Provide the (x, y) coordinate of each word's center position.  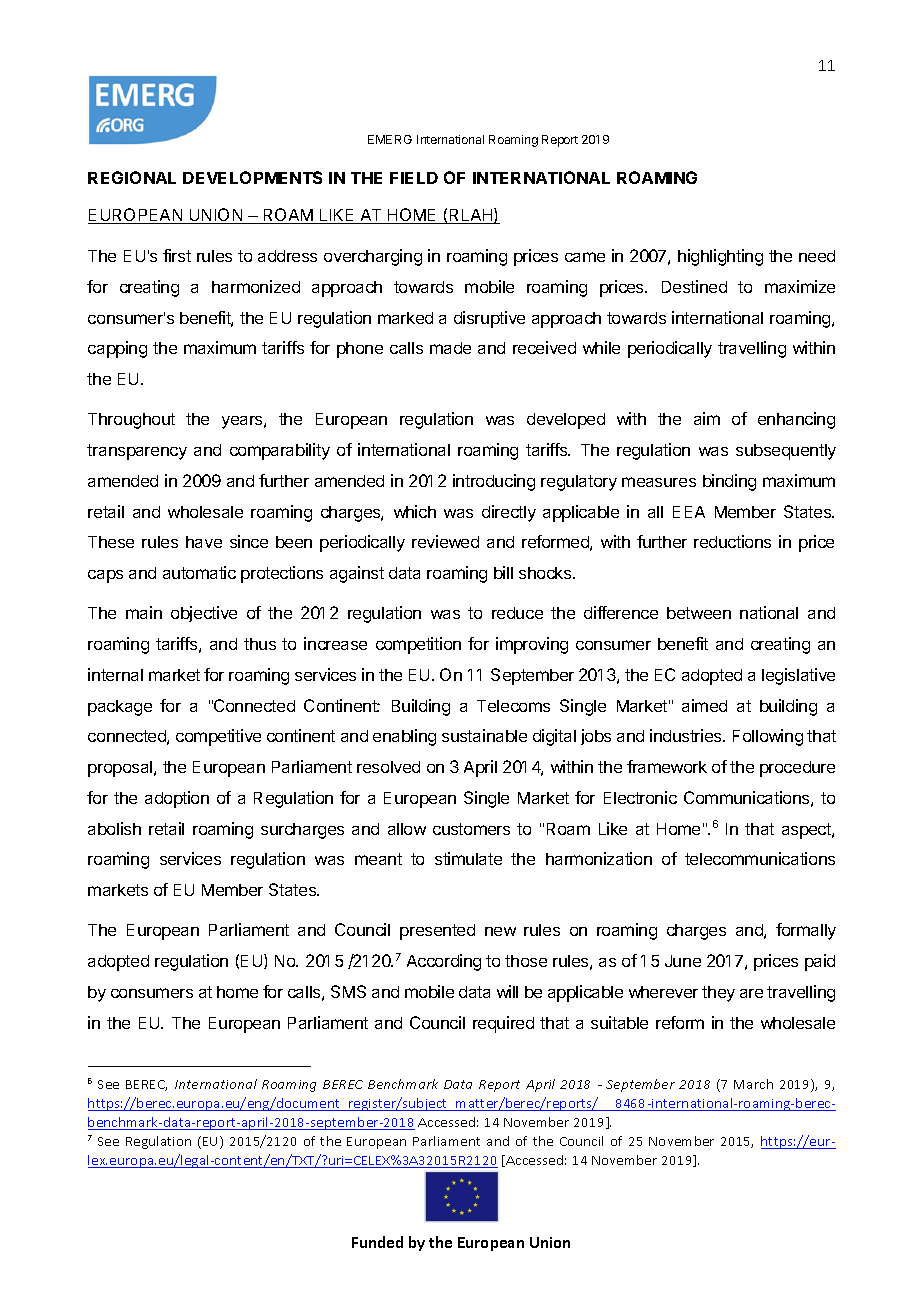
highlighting (720, 257)
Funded (377, 1242)
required (503, 1024)
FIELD (414, 178)
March (753, 1084)
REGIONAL (132, 177)
